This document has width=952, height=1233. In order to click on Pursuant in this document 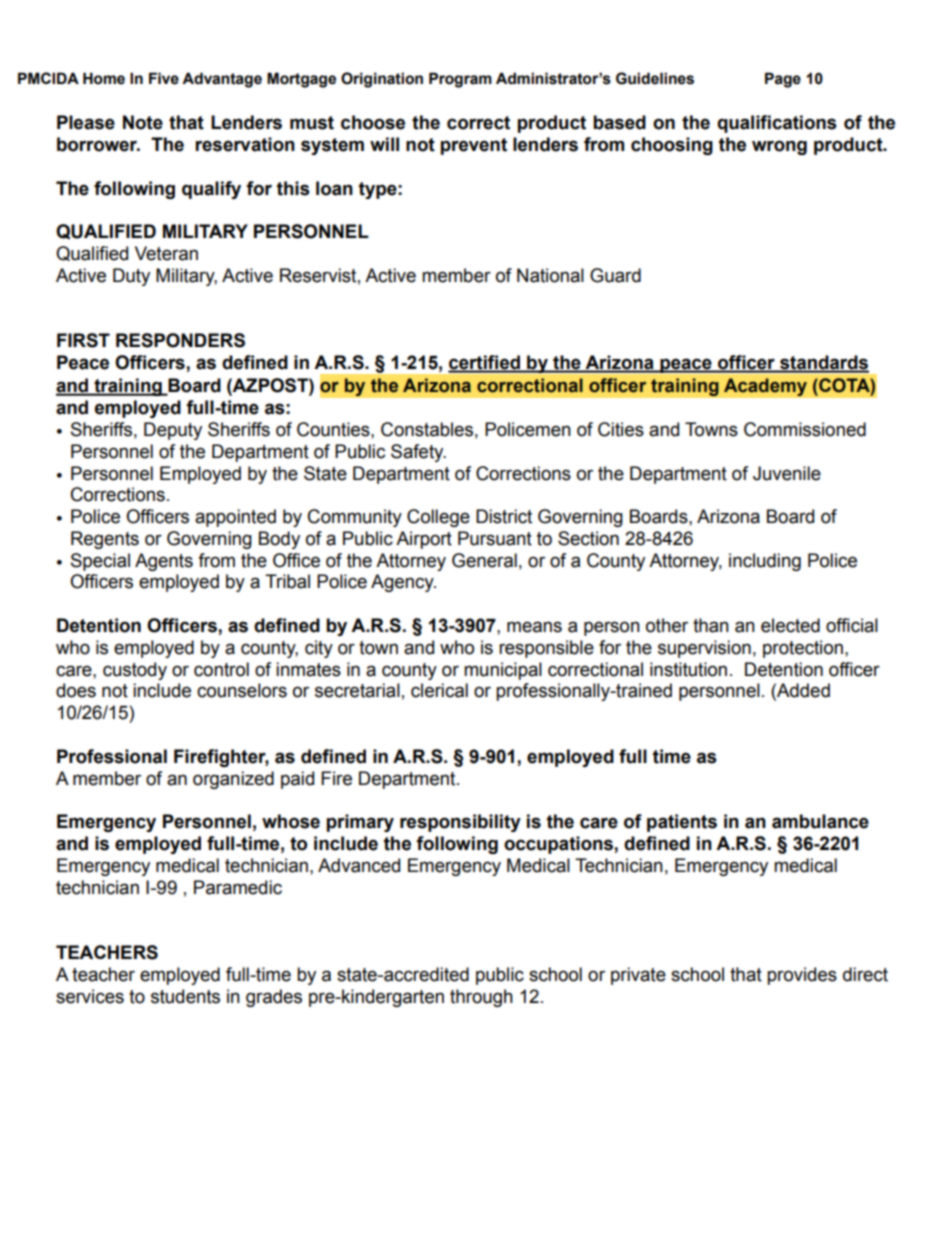, I will do `click(495, 538)`.
